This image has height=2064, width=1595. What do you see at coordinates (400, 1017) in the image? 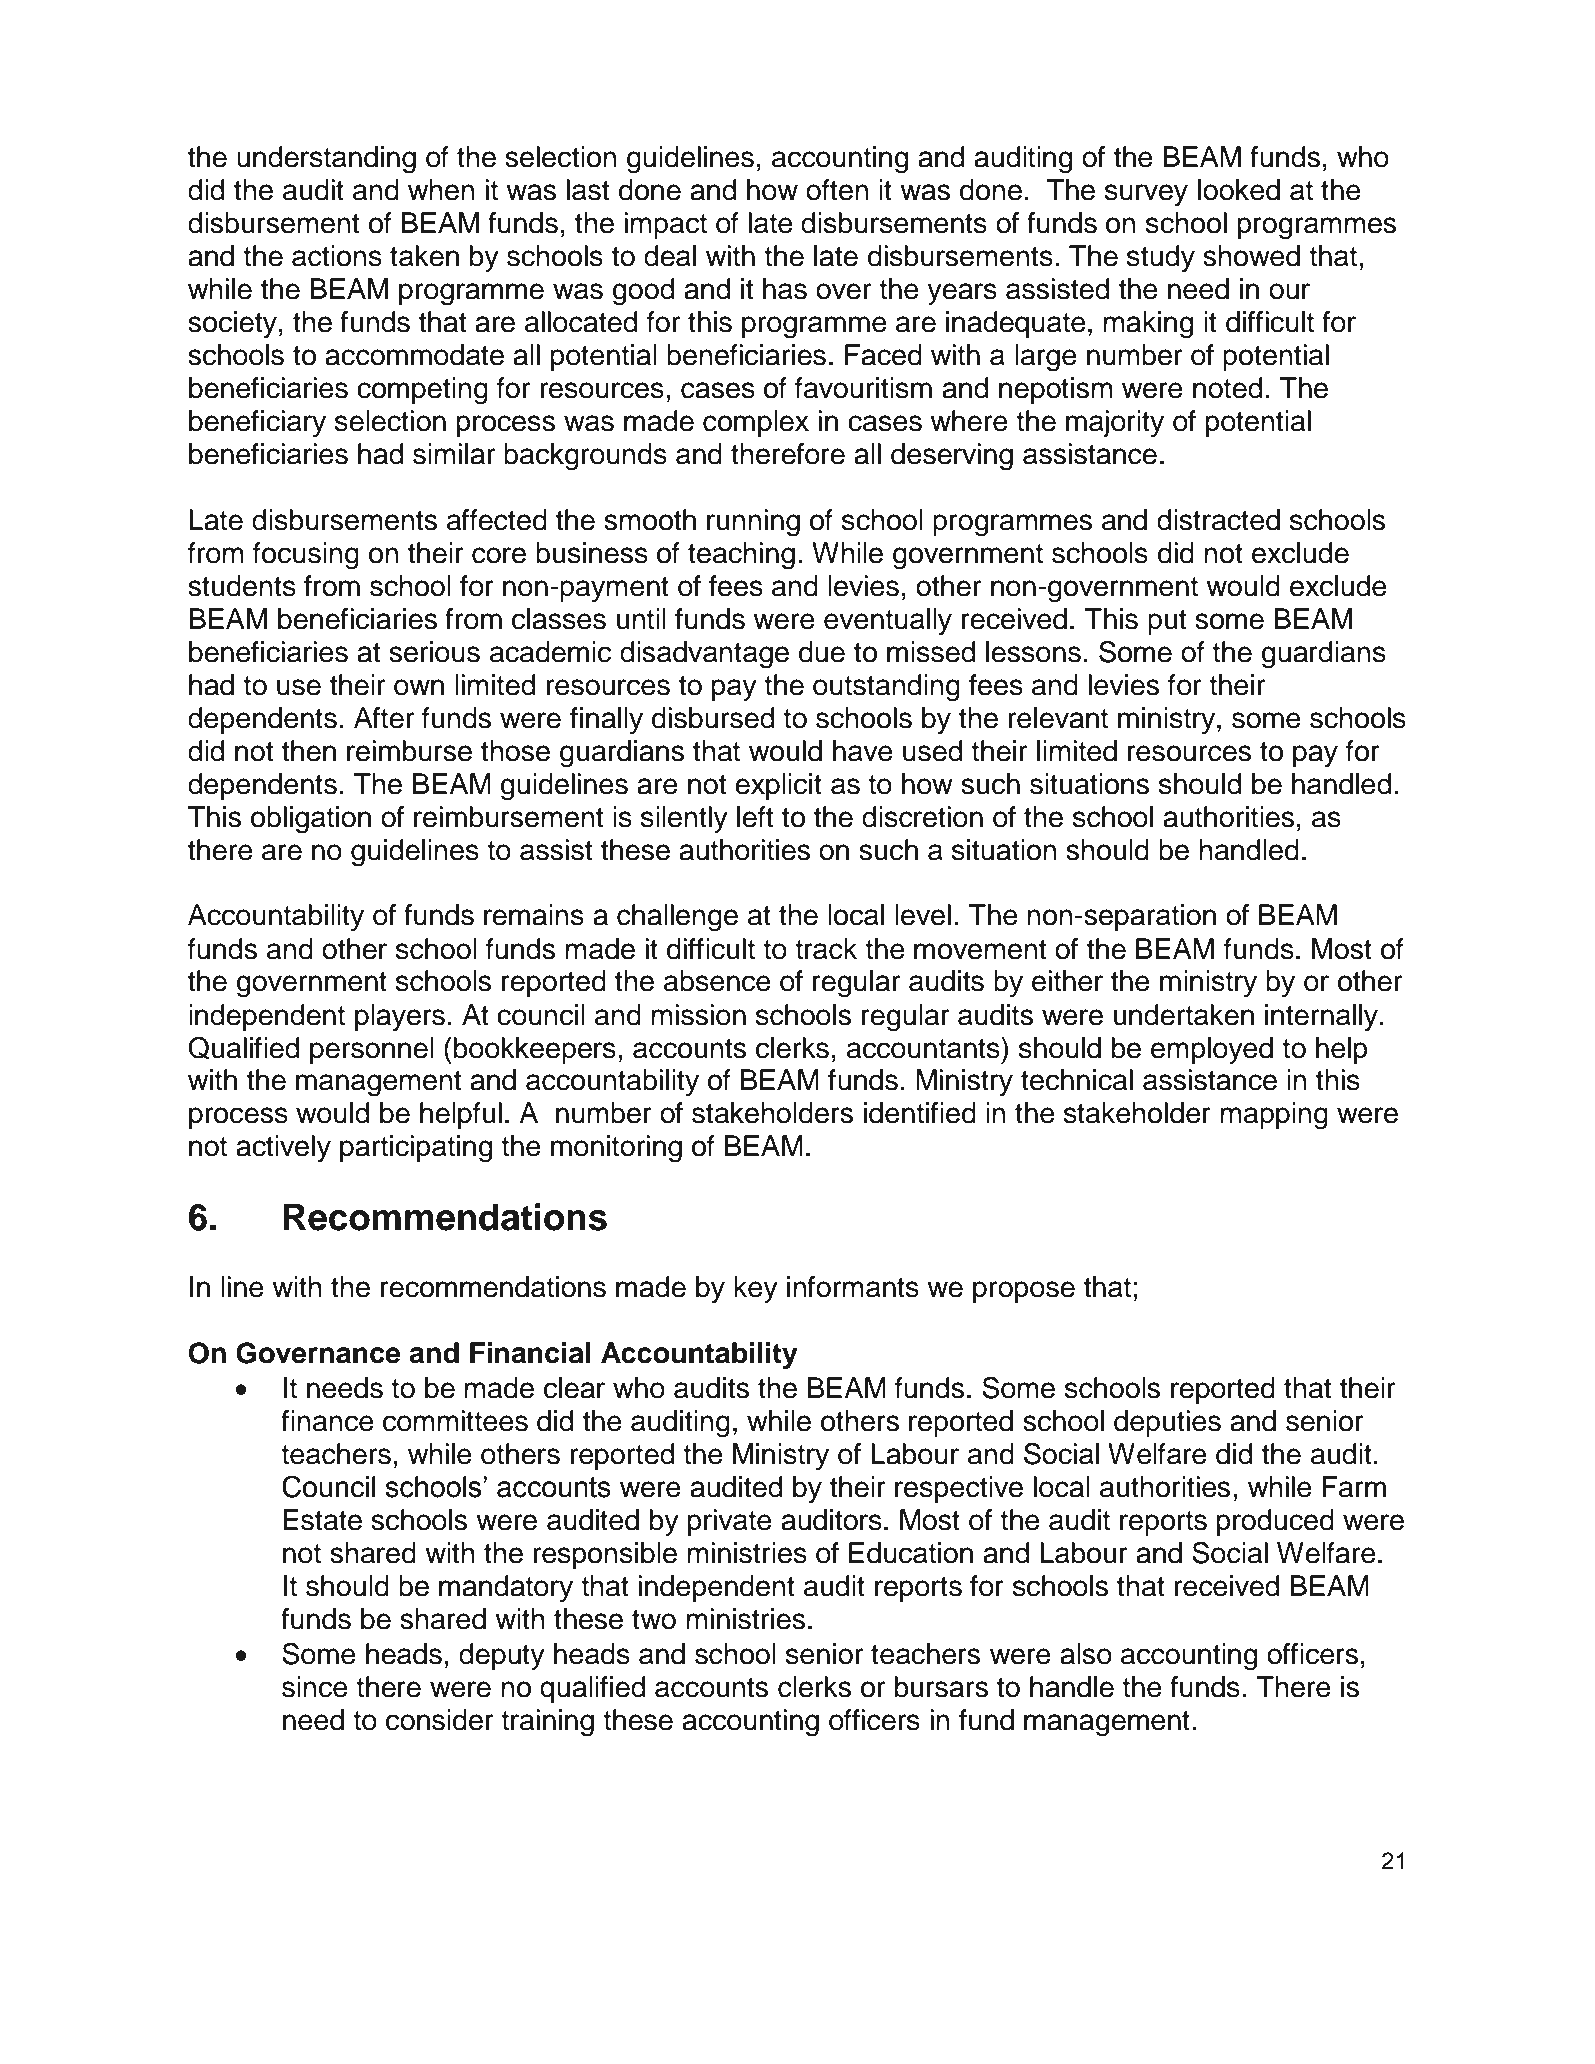
I see `players` at bounding box center [400, 1017].
